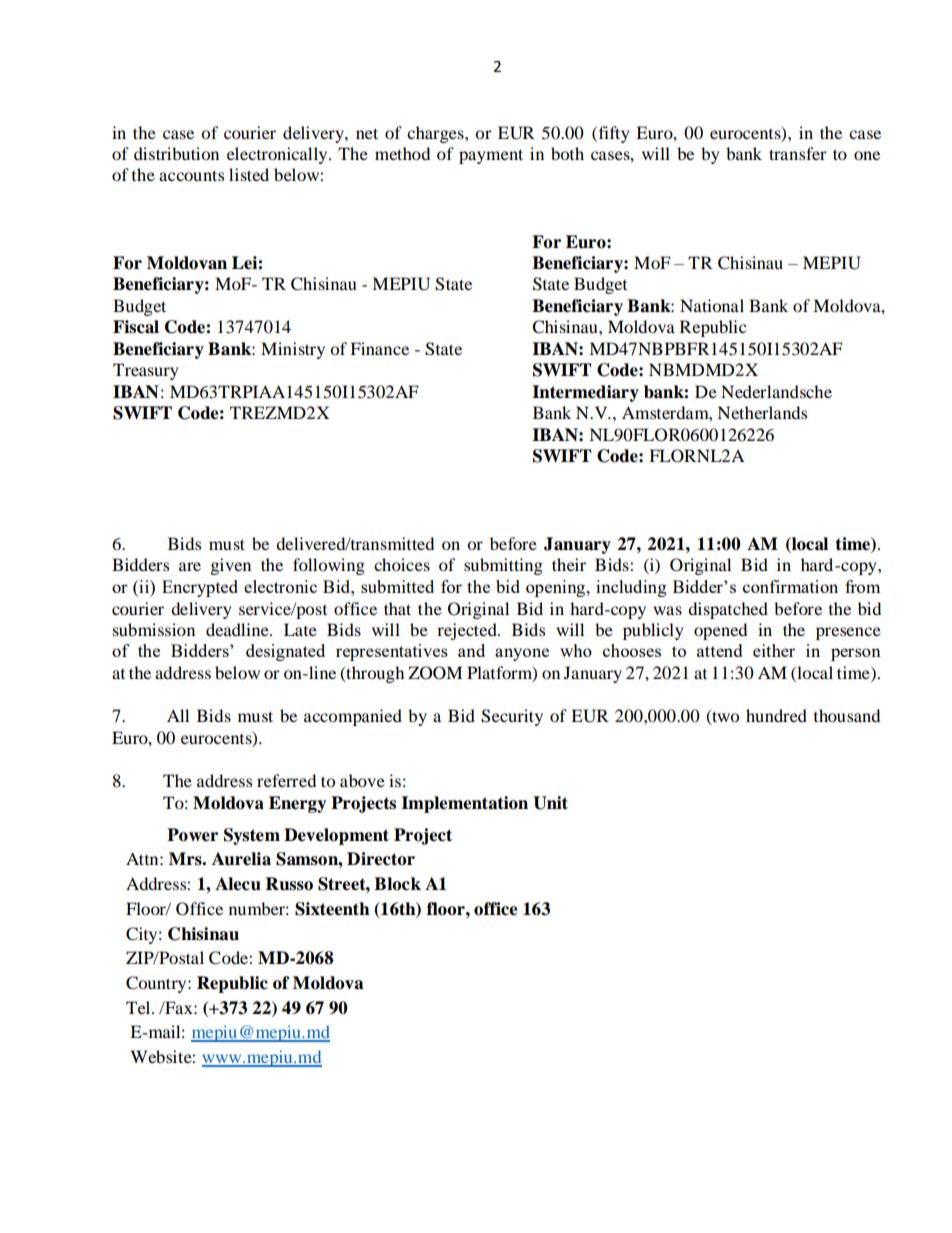 Image resolution: width=952 pixels, height=1233 pixels. What do you see at coordinates (157, 984) in the page?
I see `Country` at bounding box center [157, 984].
